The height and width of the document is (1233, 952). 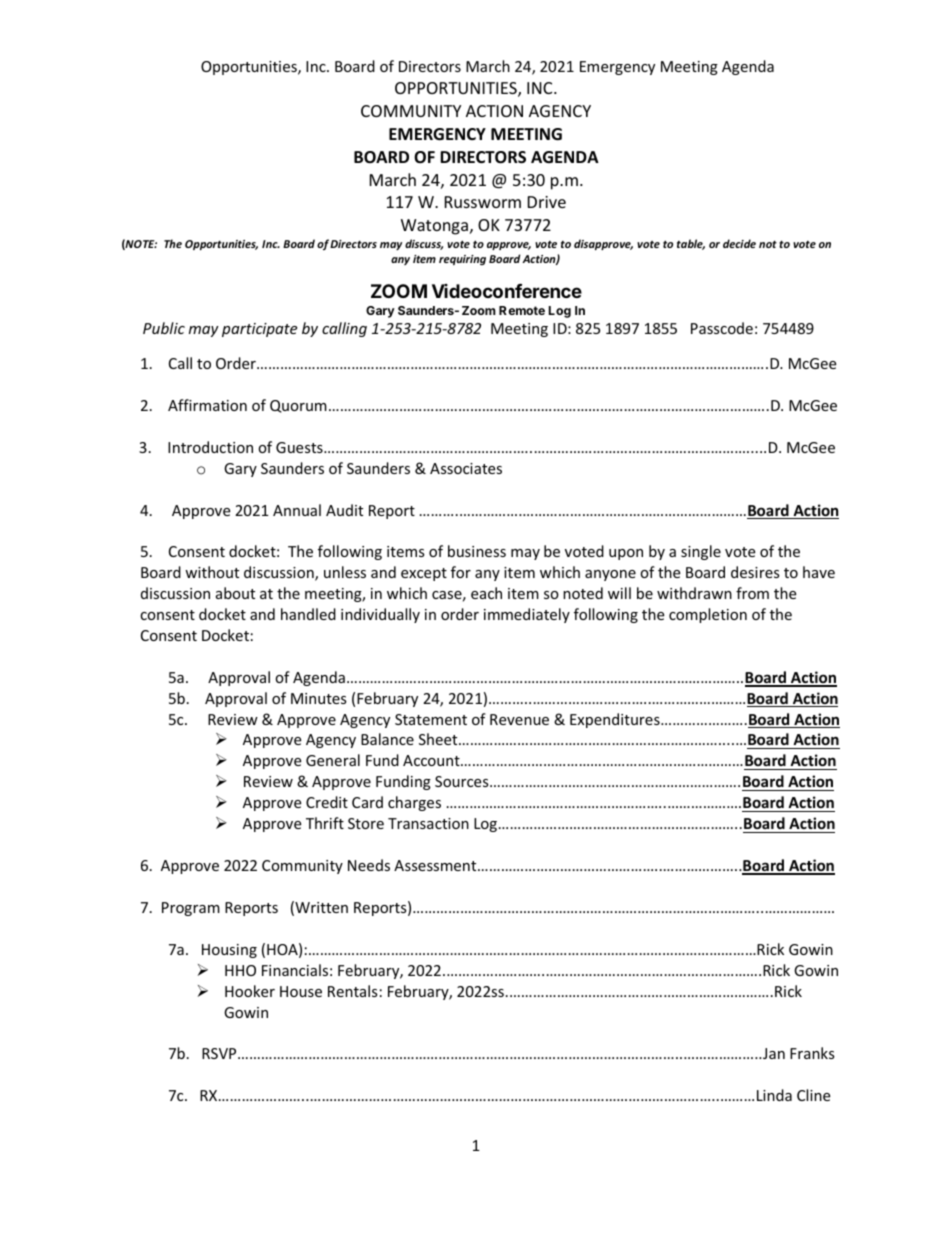 I want to click on Hooker, so click(x=250, y=991).
